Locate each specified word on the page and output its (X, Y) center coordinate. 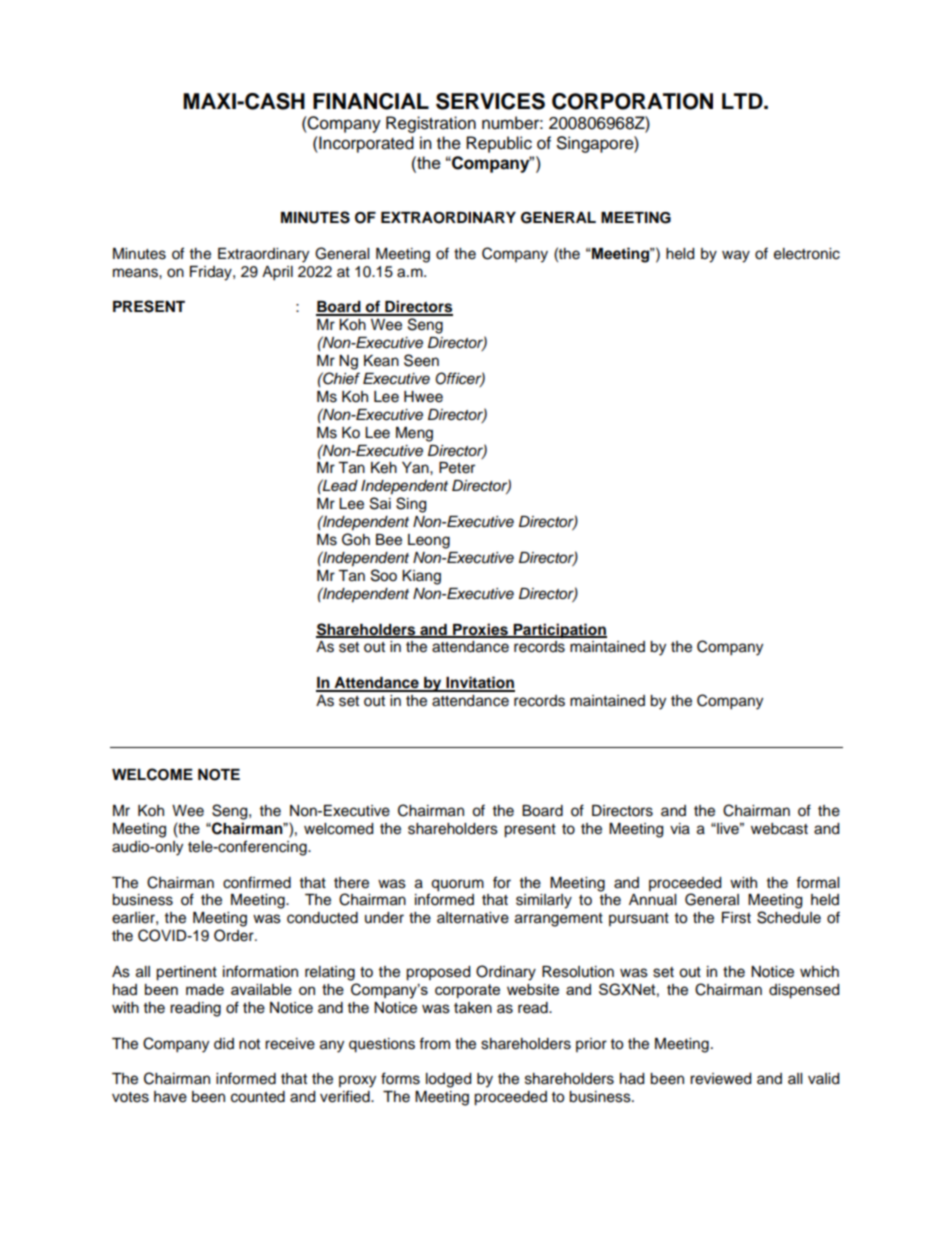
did (224, 1044)
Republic (499, 144)
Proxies (480, 630)
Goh (356, 539)
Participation (559, 631)
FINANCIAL (371, 101)
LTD (743, 101)
